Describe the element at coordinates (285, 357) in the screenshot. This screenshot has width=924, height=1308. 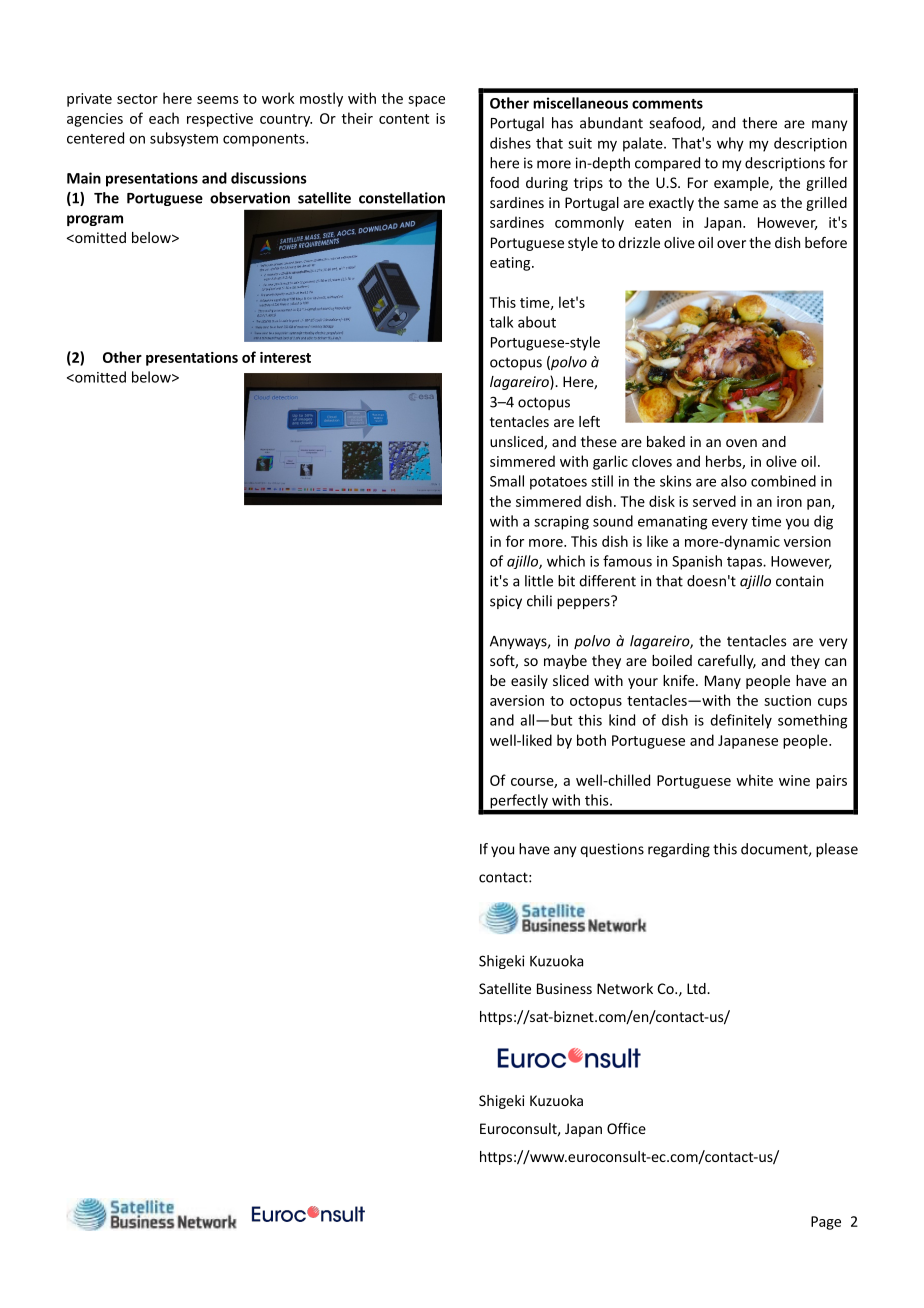
I see `interest` at that location.
